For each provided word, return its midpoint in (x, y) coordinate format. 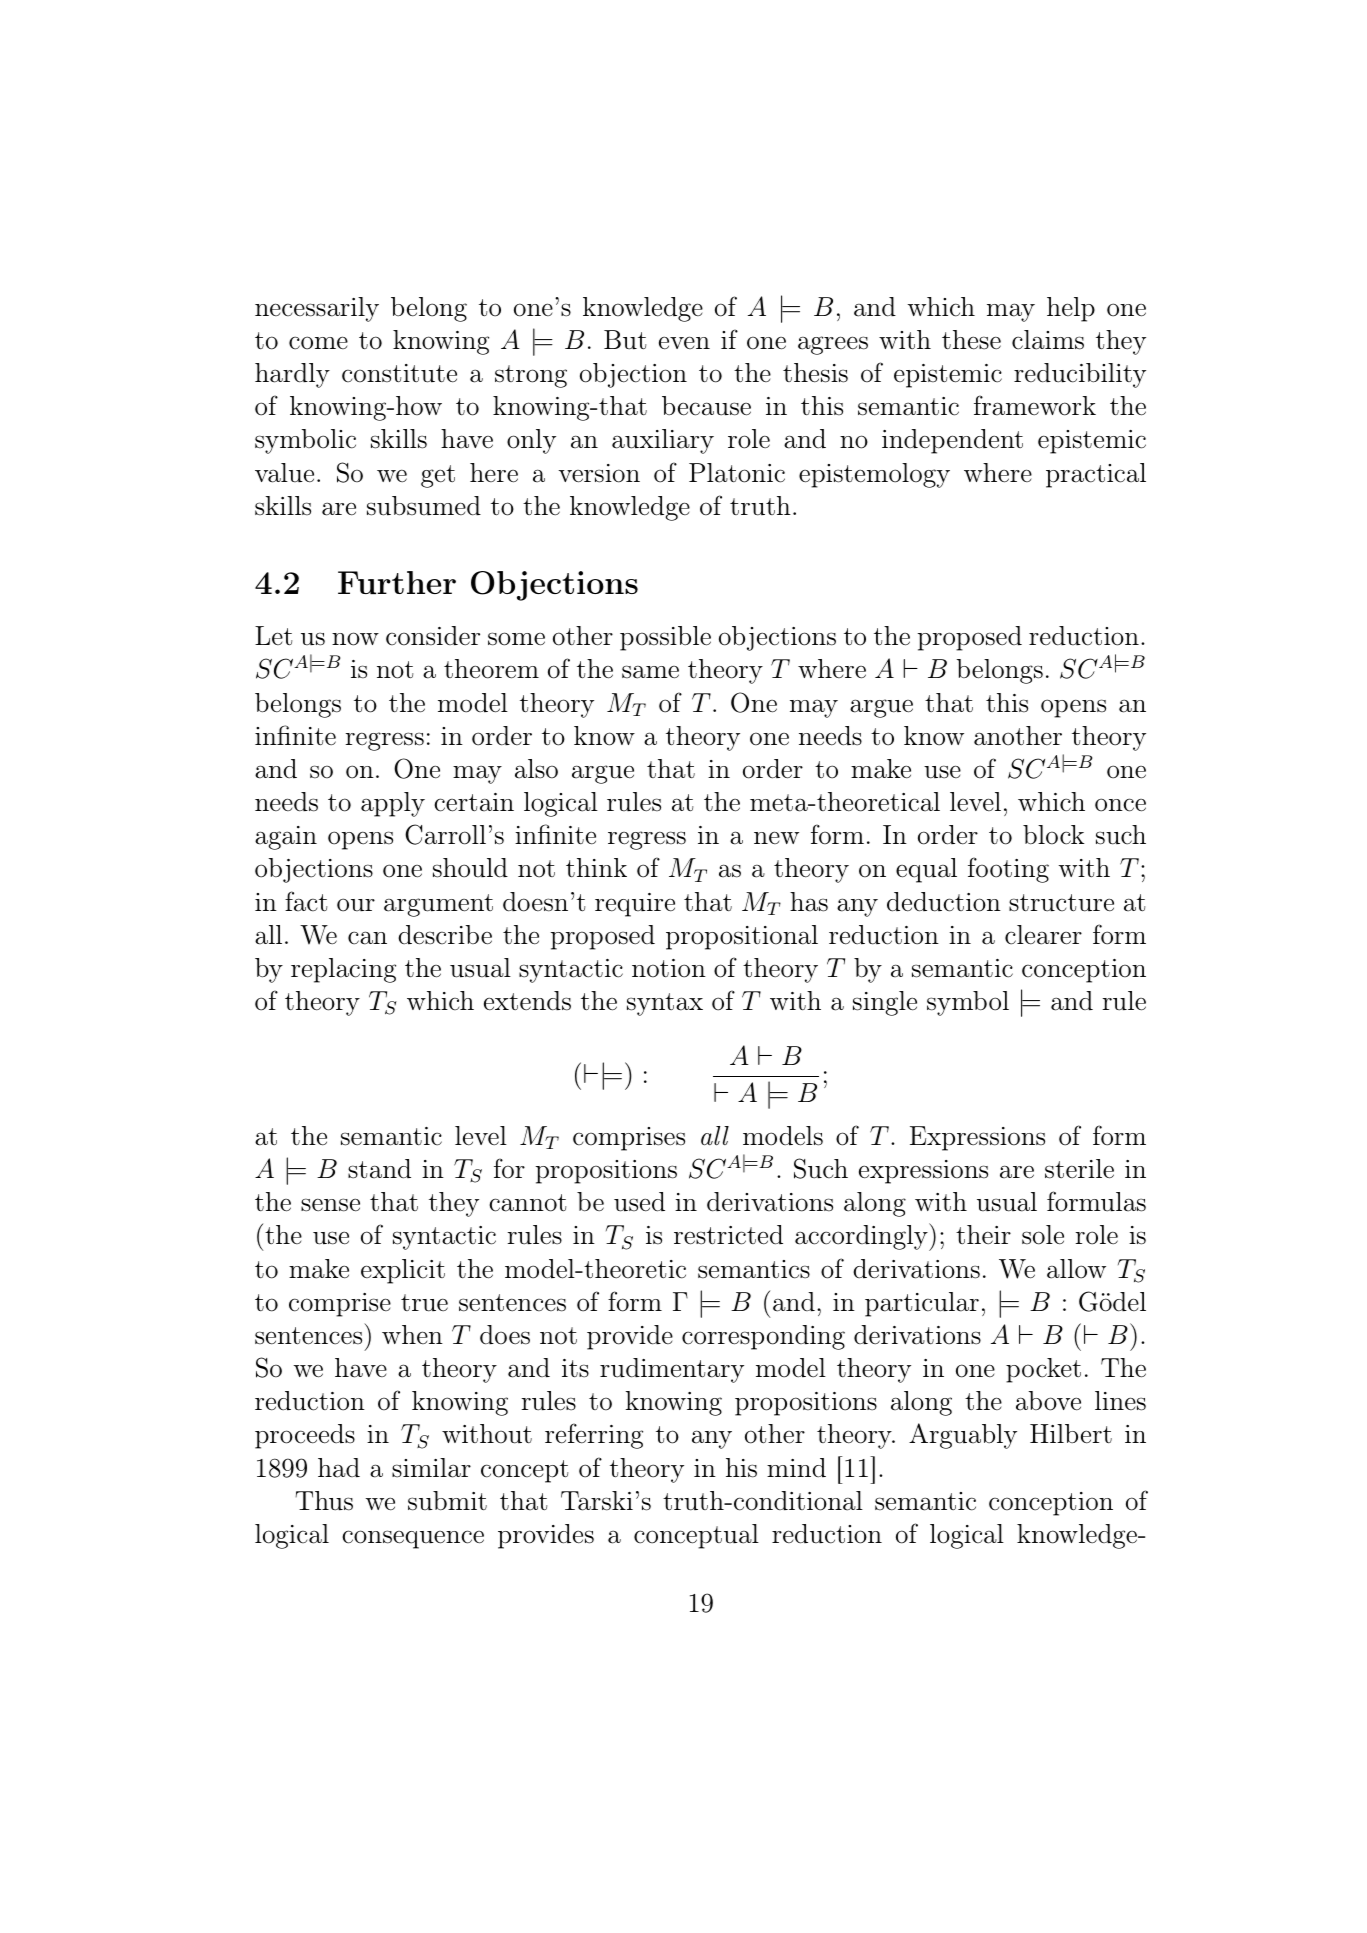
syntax (665, 1004)
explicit (403, 1271)
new (776, 837)
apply (393, 804)
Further (397, 582)
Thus (324, 1501)
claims (1048, 340)
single (885, 1003)
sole (1043, 1235)
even (684, 343)
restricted (728, 1235)
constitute (399, 373)
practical (1096, 475)
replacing (343, 970)
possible (665, 638)
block (1053, 835)
